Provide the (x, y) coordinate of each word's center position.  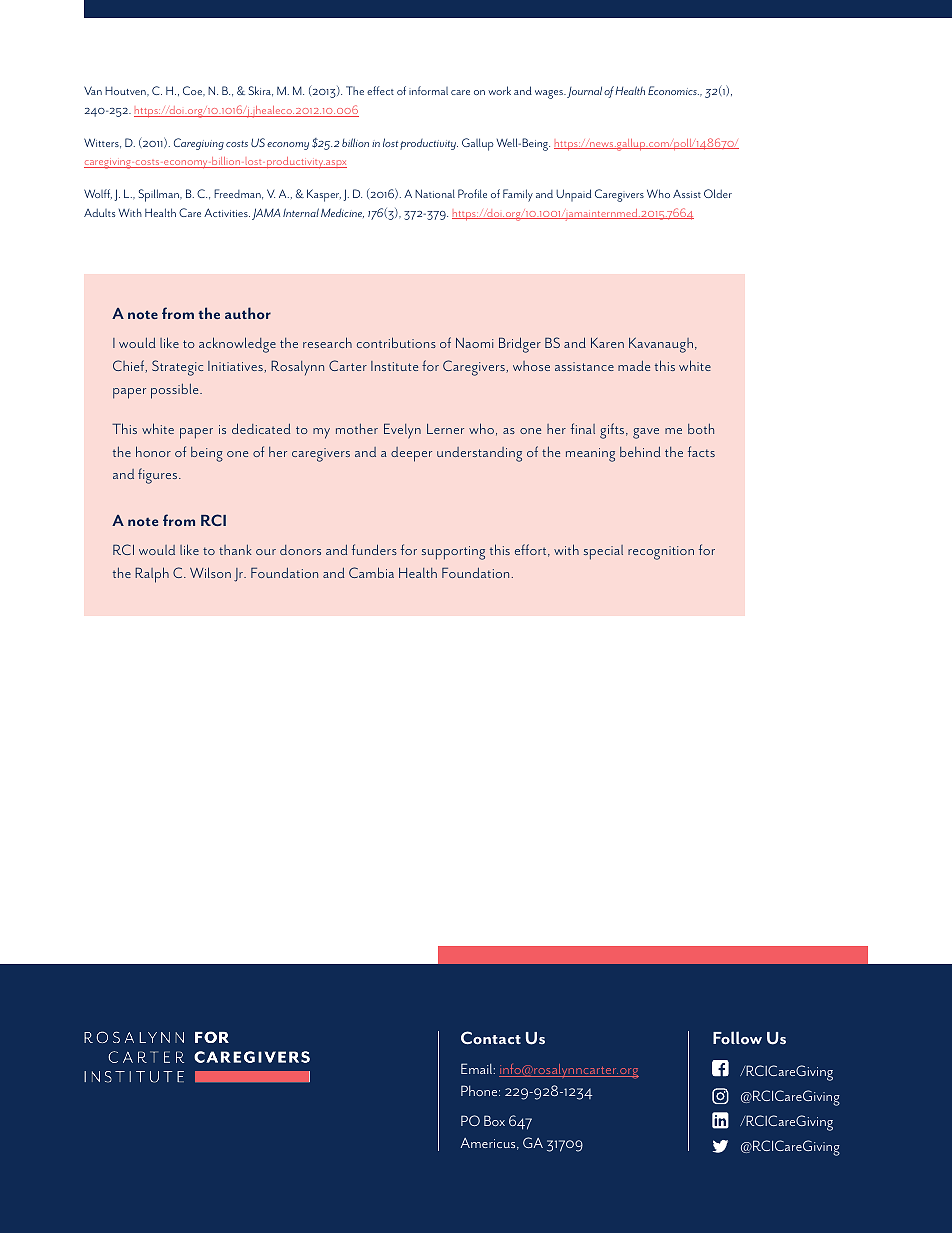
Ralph (152, 575)
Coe (193, 90)
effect (380, 90)
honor (153, 451)
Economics (673, 90)
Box (494, 1120)
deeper (411, 454)
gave (646, 433)
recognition (661, 553)
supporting (453, 553)
